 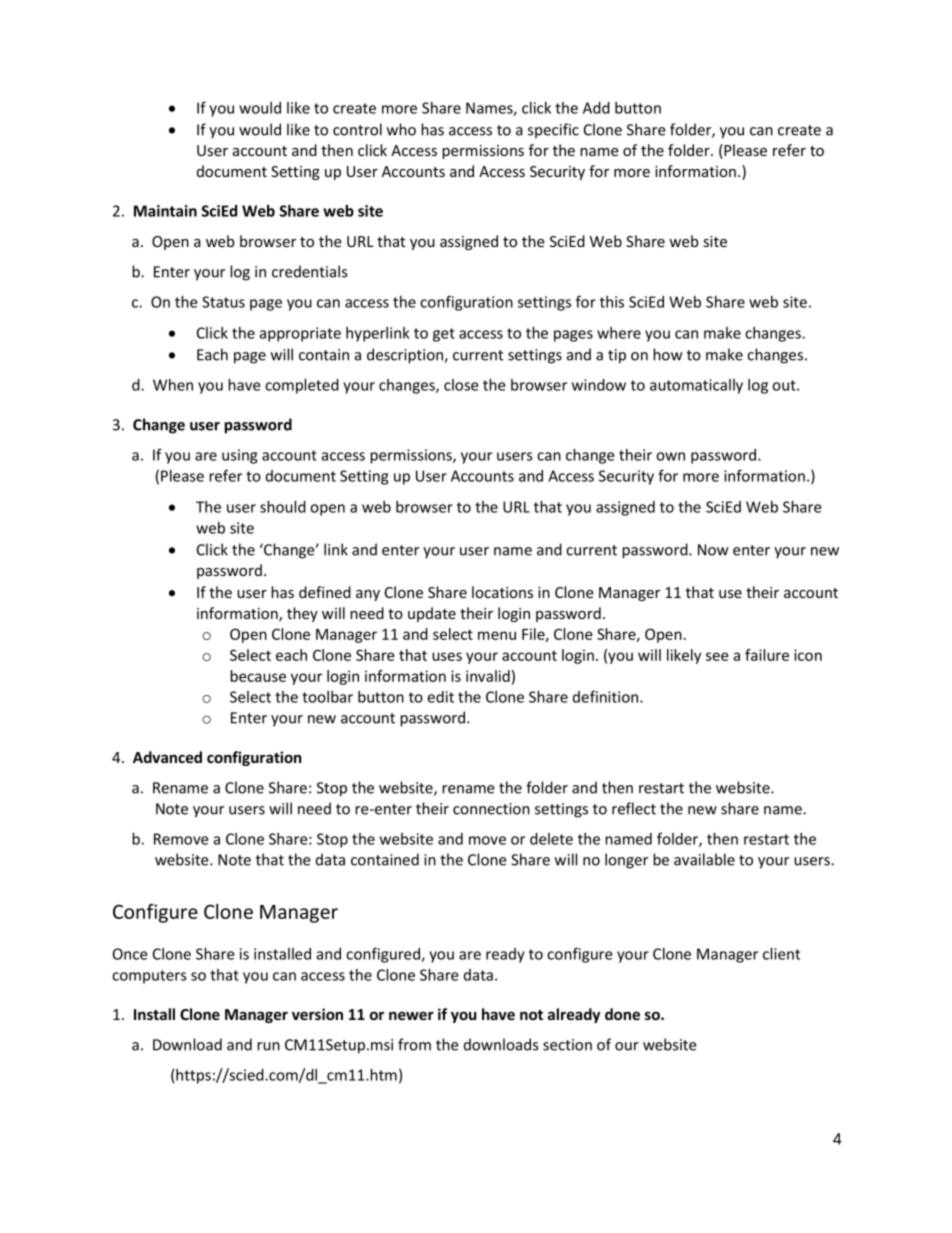 What do you see at coordinates (167, 757) in the screenshot?
I see `Advanced` at bounding box center [167, 757].
